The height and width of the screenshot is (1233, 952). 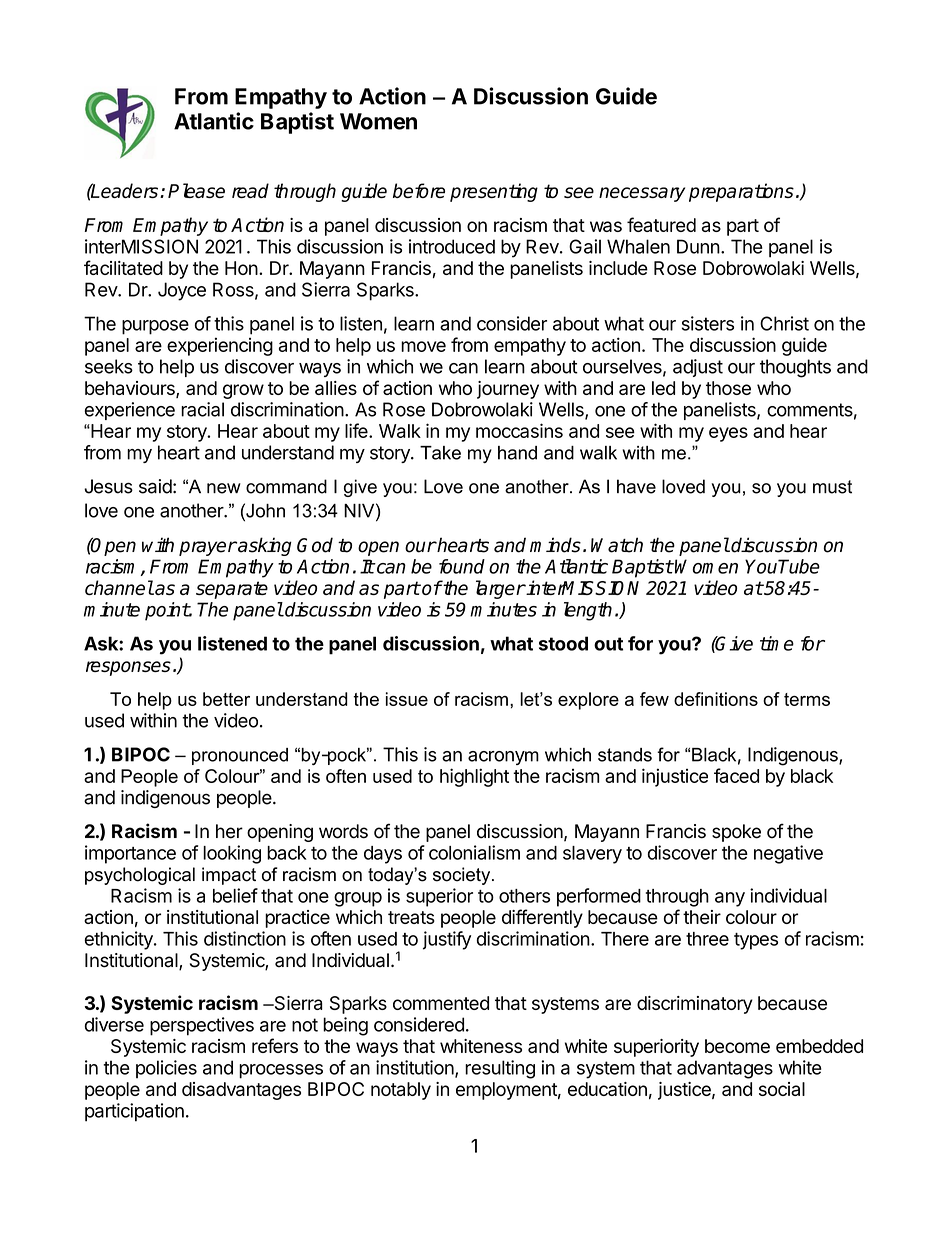 What do you see at coordinates (777, 643) in the screenshot?
I see `time` at bounding box center [777, 643].
